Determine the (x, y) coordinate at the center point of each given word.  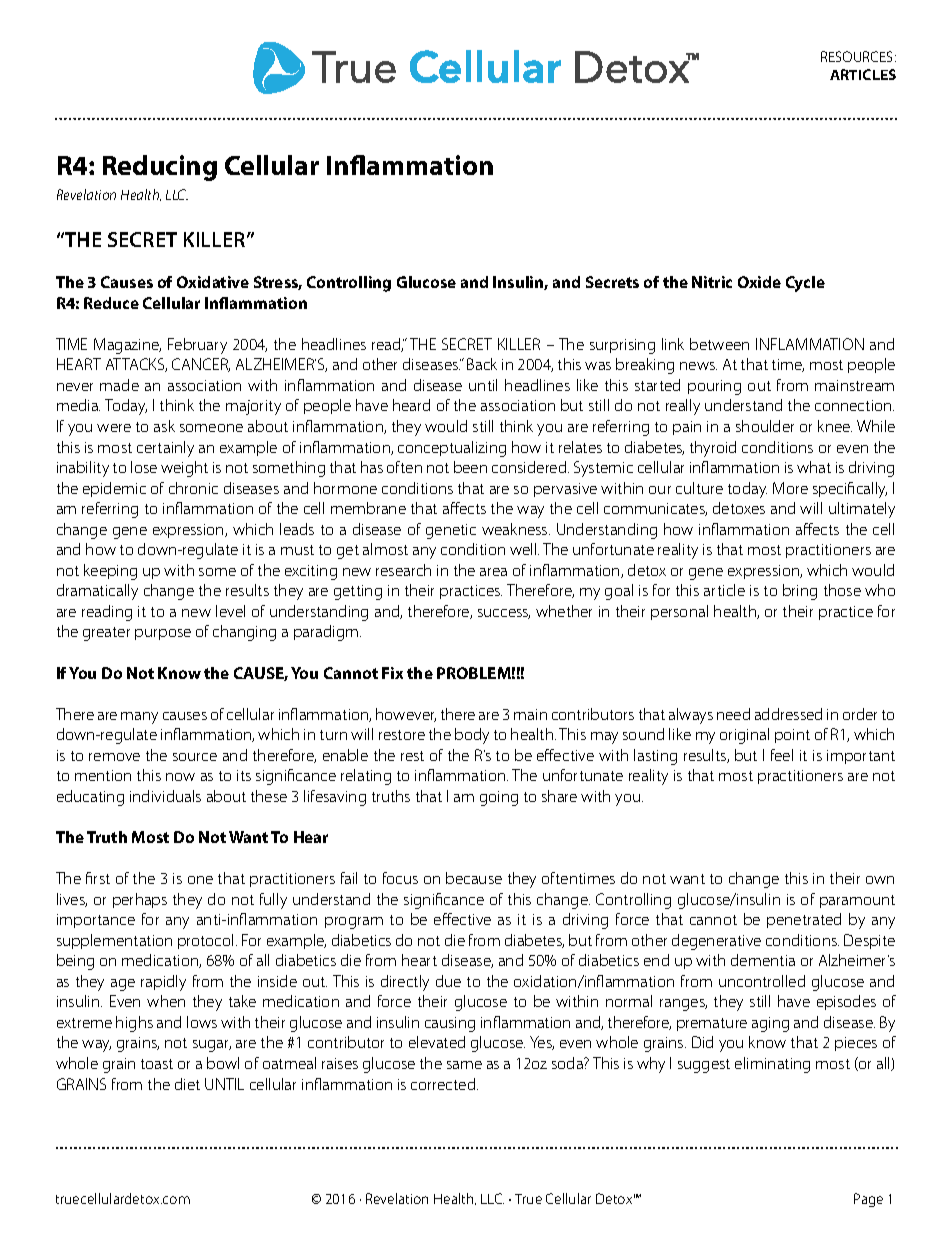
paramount (857, 901)
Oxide (759, 282)
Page (868, 1200)
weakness (516, 529)
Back (482, 364)
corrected (444, 1084)
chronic (193, 488)
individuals (165, 796)
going (499, 798)
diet (187, 1084)
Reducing (160, 168)
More (790, 488)
